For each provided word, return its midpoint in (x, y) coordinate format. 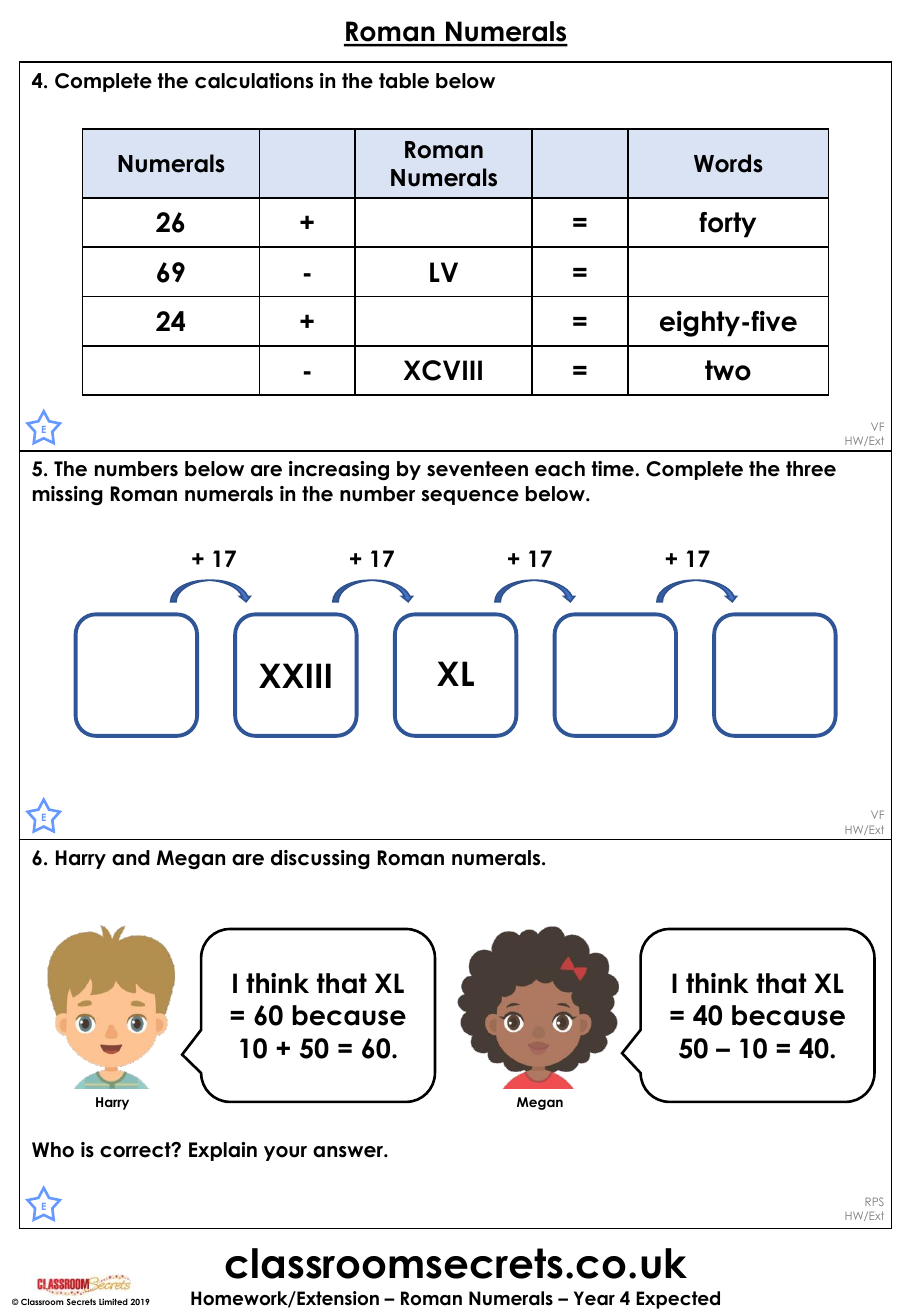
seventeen (477, 469)
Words (728, 163)
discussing (320, 859)
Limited (113, 1301)
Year (594, 1298)
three (811, 469)
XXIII (295, 675)
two (728, 370)
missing (68, 495)
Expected (678, 1300)
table (404, 81)
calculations (254, 81)
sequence (470, 497)
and (131, 858)
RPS (874, 1201)
